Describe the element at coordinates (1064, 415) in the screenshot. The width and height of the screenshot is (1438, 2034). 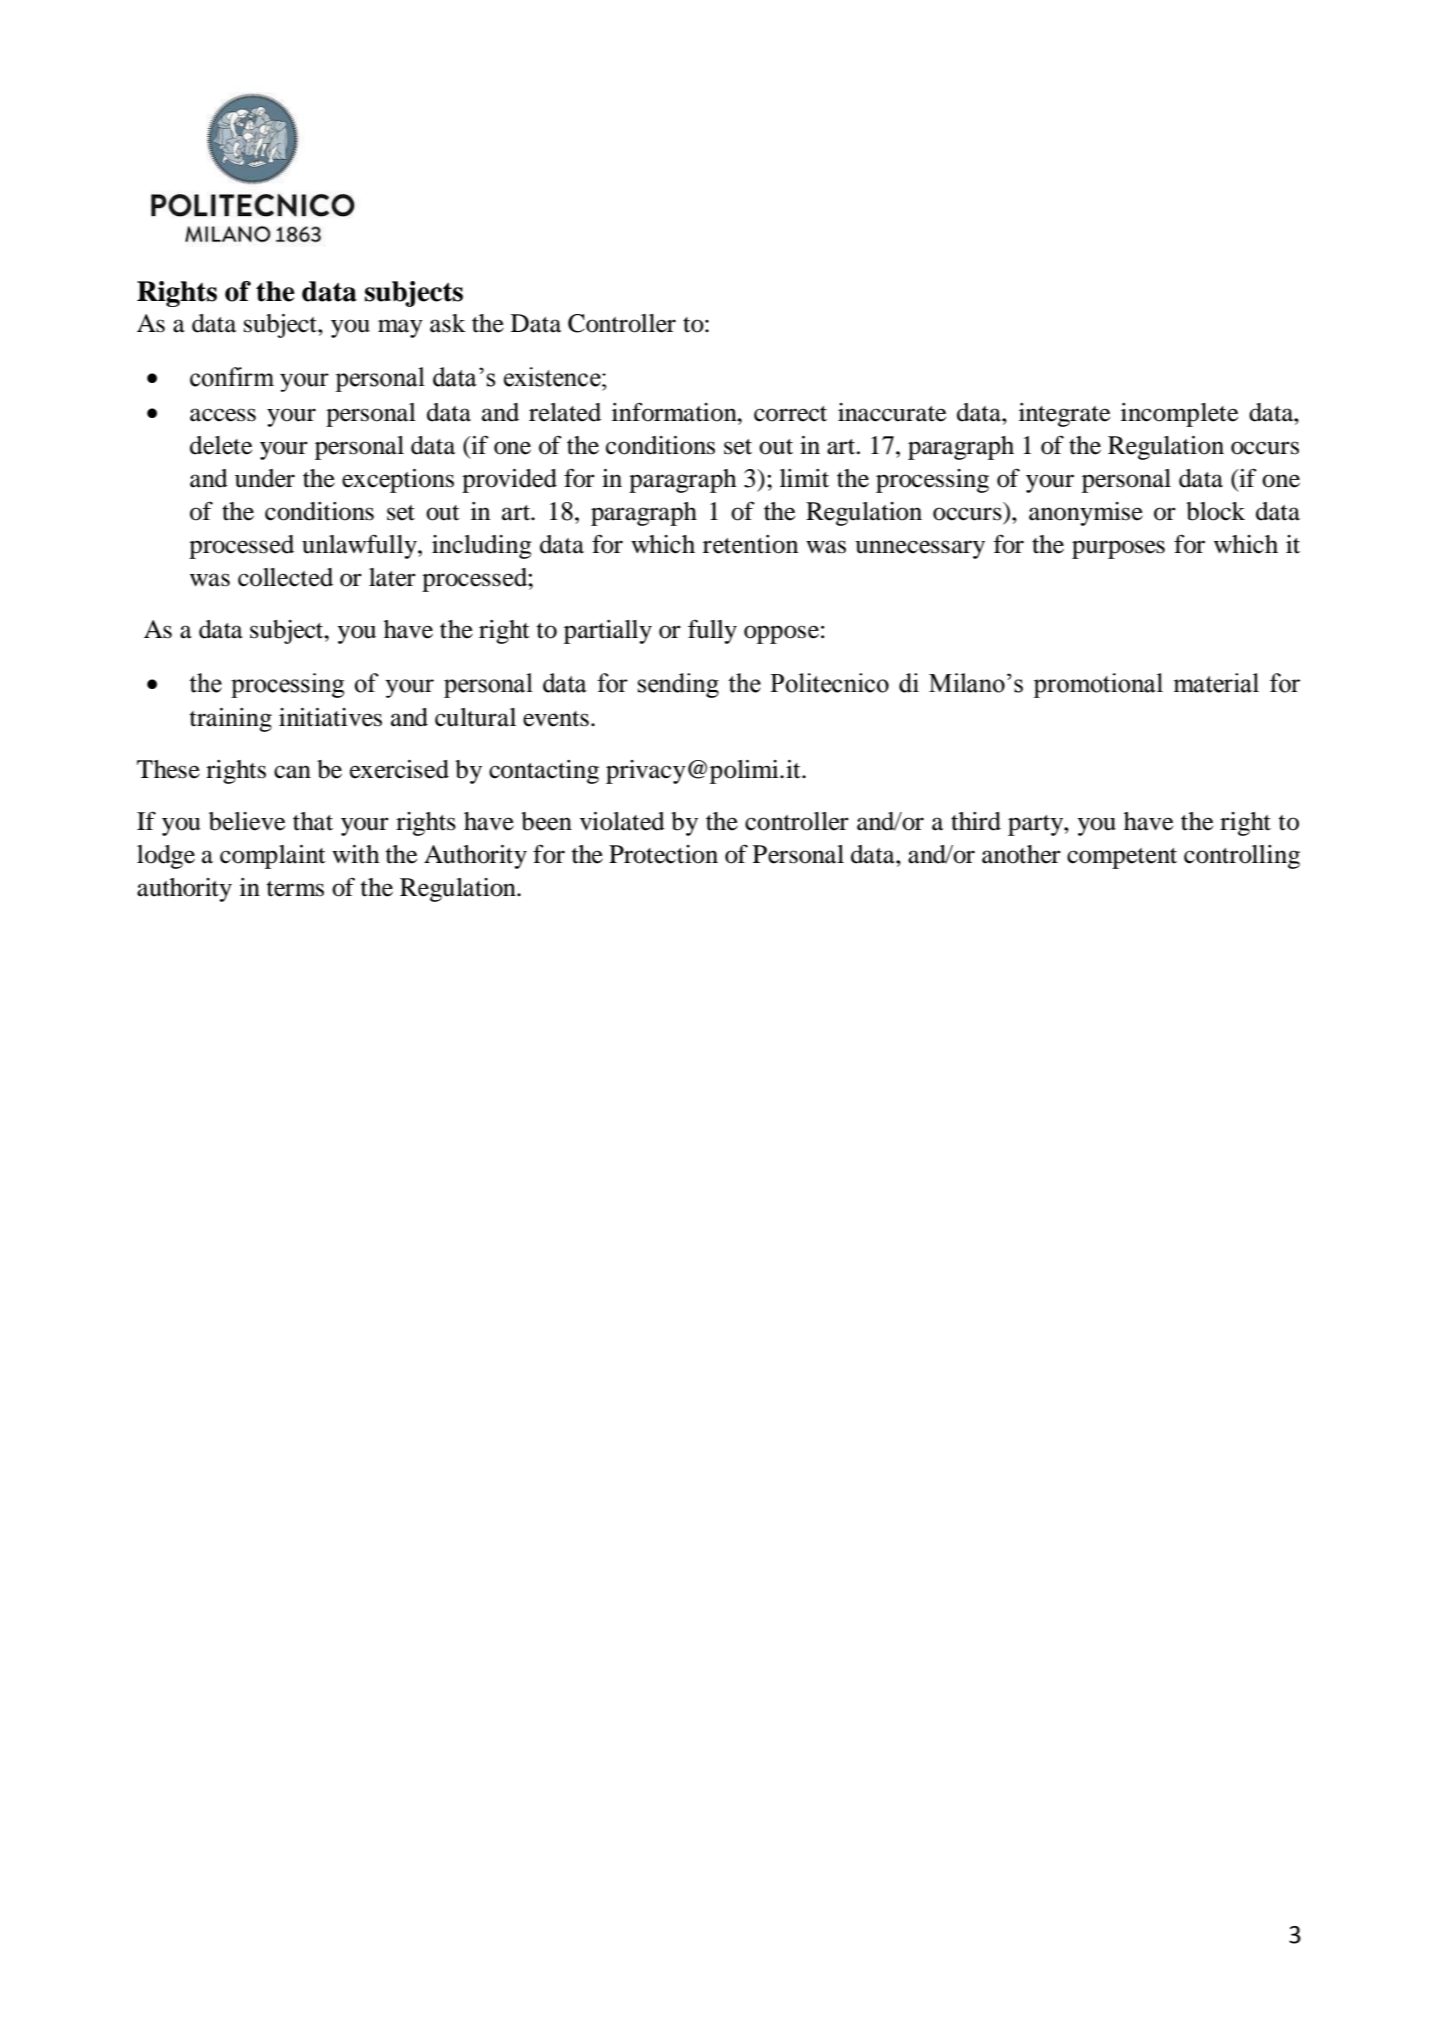
I see `integrate` at that location.
